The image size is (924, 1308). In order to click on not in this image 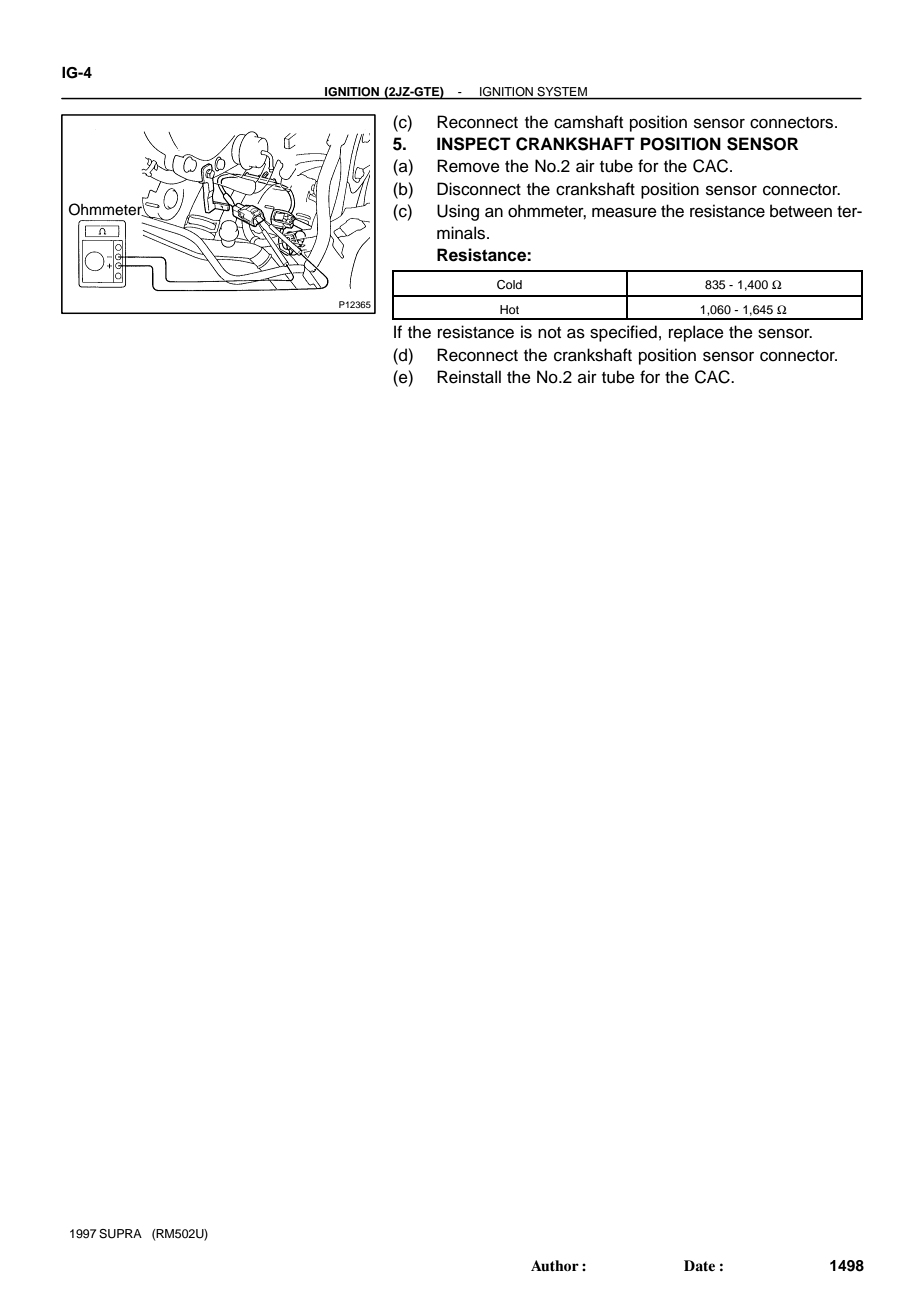, I will do `click(549, 333)`.
